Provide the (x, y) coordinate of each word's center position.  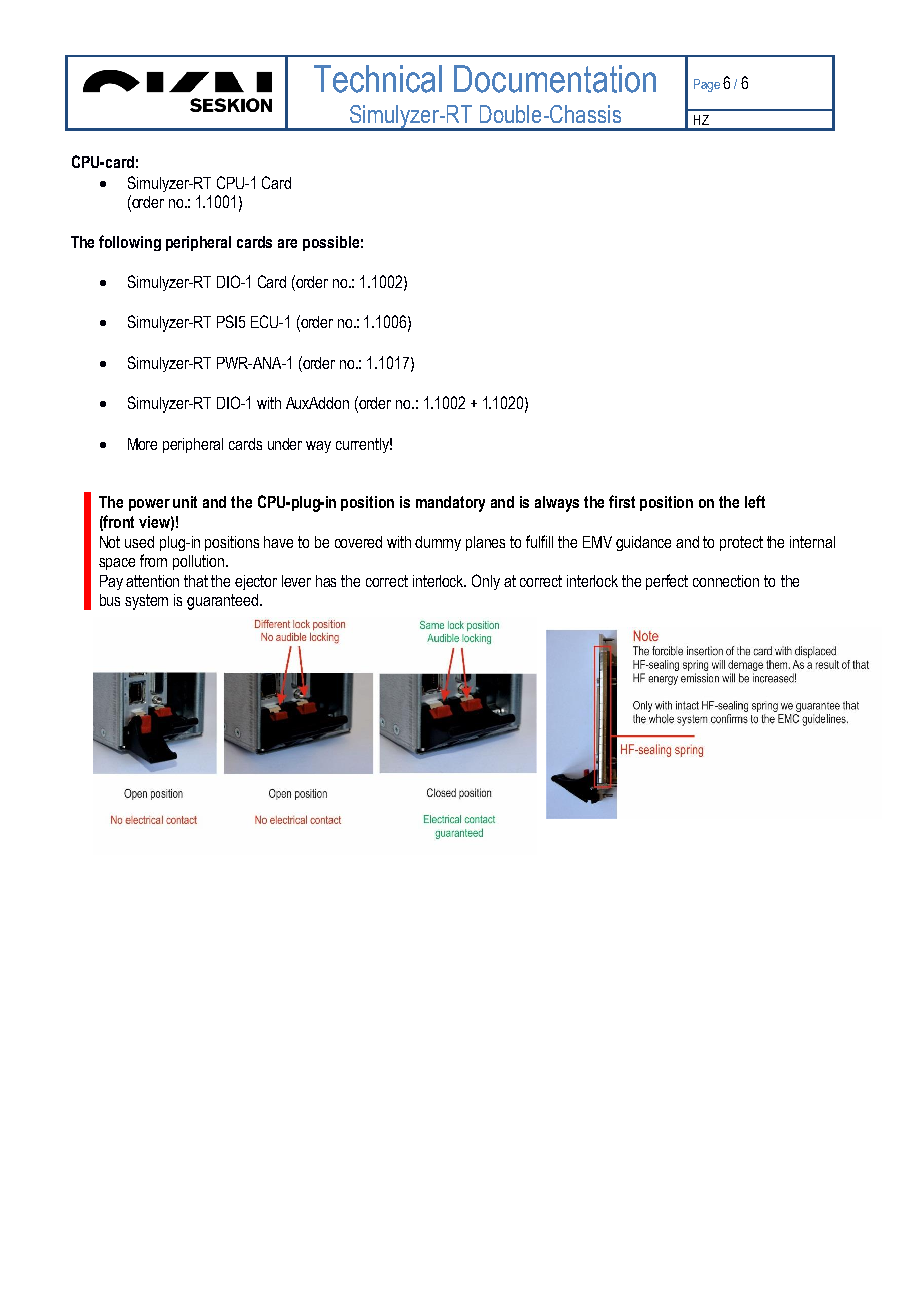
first (622, 501)
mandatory (450, 504)
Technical (378, 79)
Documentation (555, 79)
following (130, 243)
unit (185, 502)
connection (726, 581)
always (557, 504)
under (285, 444)
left (755, 501)
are (287, 243)
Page (707, 85)
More (142, 444)
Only (486, 582)
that (196, 581)
